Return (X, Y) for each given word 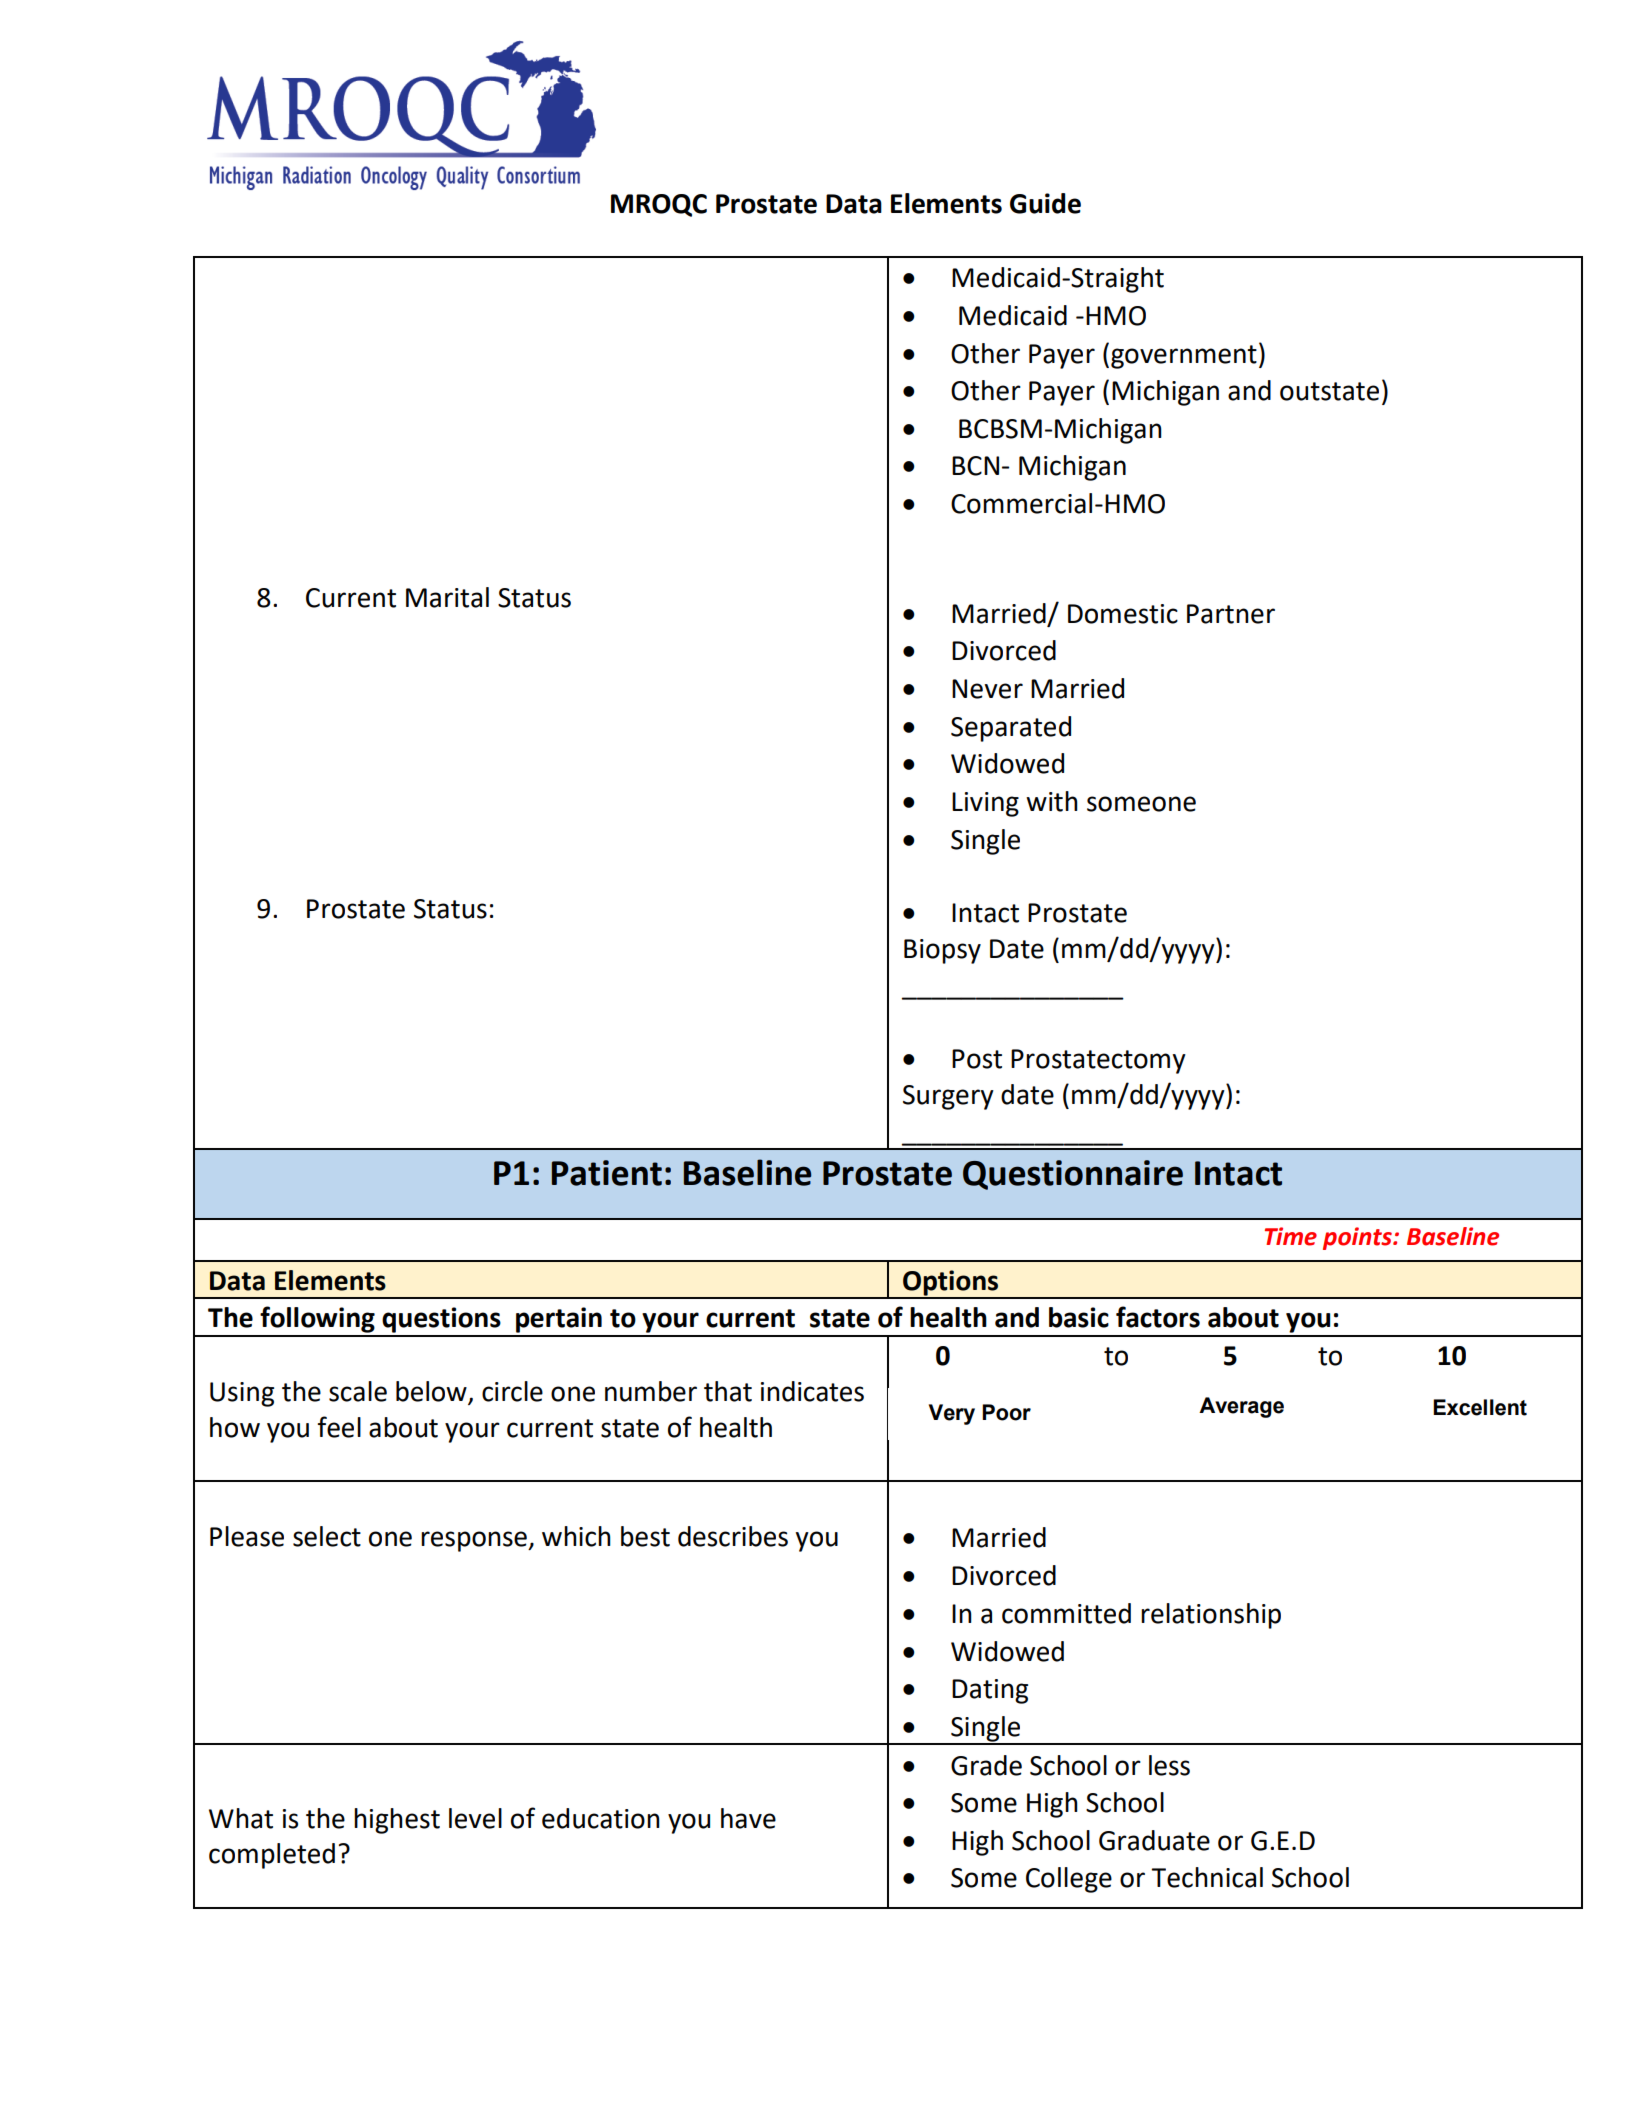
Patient (607, 1173)
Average (1241, 1407)
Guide (1045, 203)
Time (1291, 1236)
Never (987, 689)
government (1184, 357)
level (475, 1818)
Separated (1011, 729)
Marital (447, 597)
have (748, 1818)
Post (977, 1059)
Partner (1231, 614)
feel (339, 1427)
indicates (812, 1391)
